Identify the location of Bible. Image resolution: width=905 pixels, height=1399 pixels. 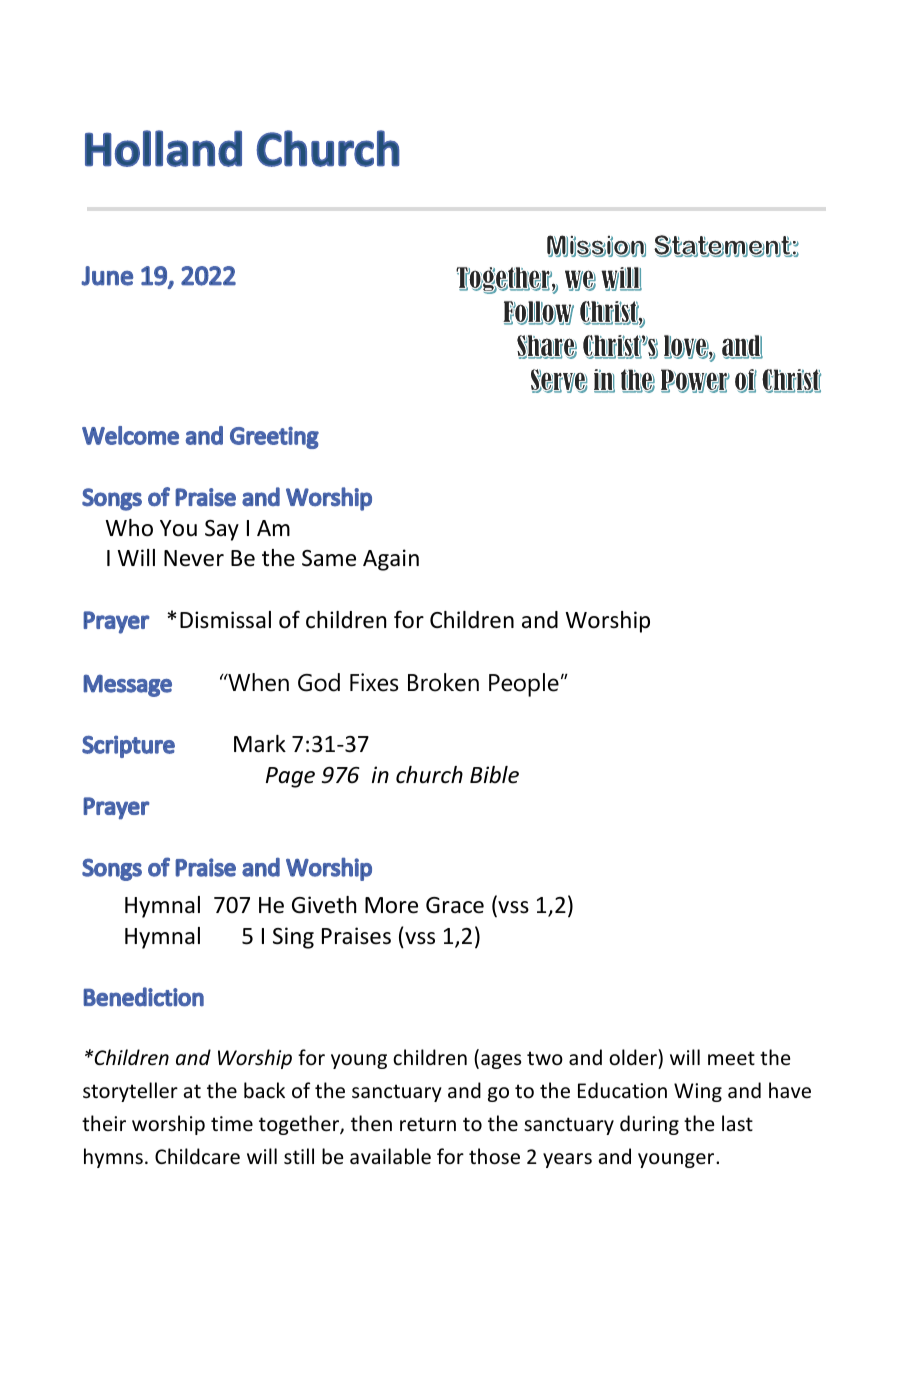
(494, 775).
